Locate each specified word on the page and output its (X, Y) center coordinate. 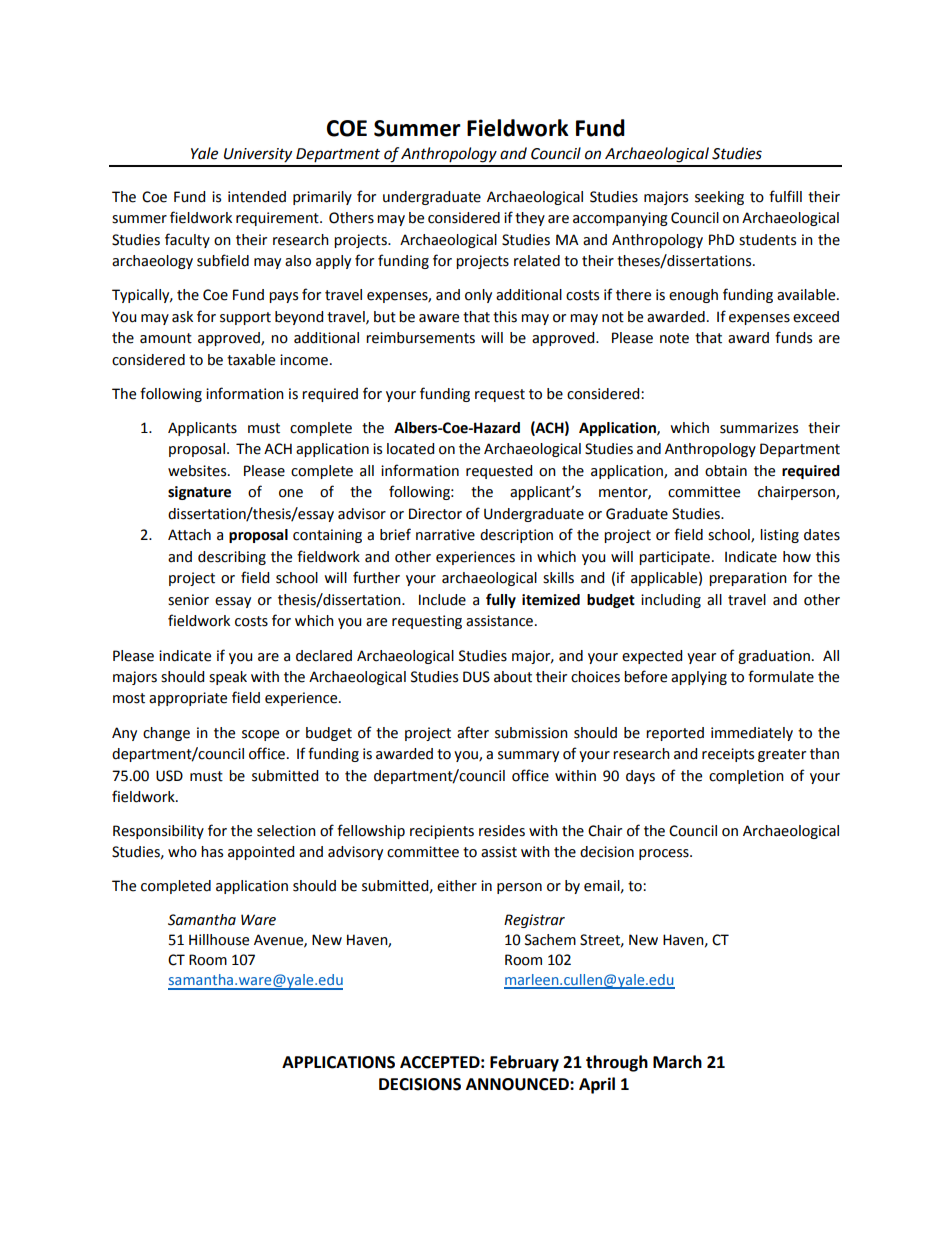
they (530, 219)
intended (257, 197)
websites (198, 471)
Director (435, 514)
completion (746, 777)
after (473, 732)
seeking (719, 198)
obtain (726, 471)
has (212, 852)
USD (169, 776)
